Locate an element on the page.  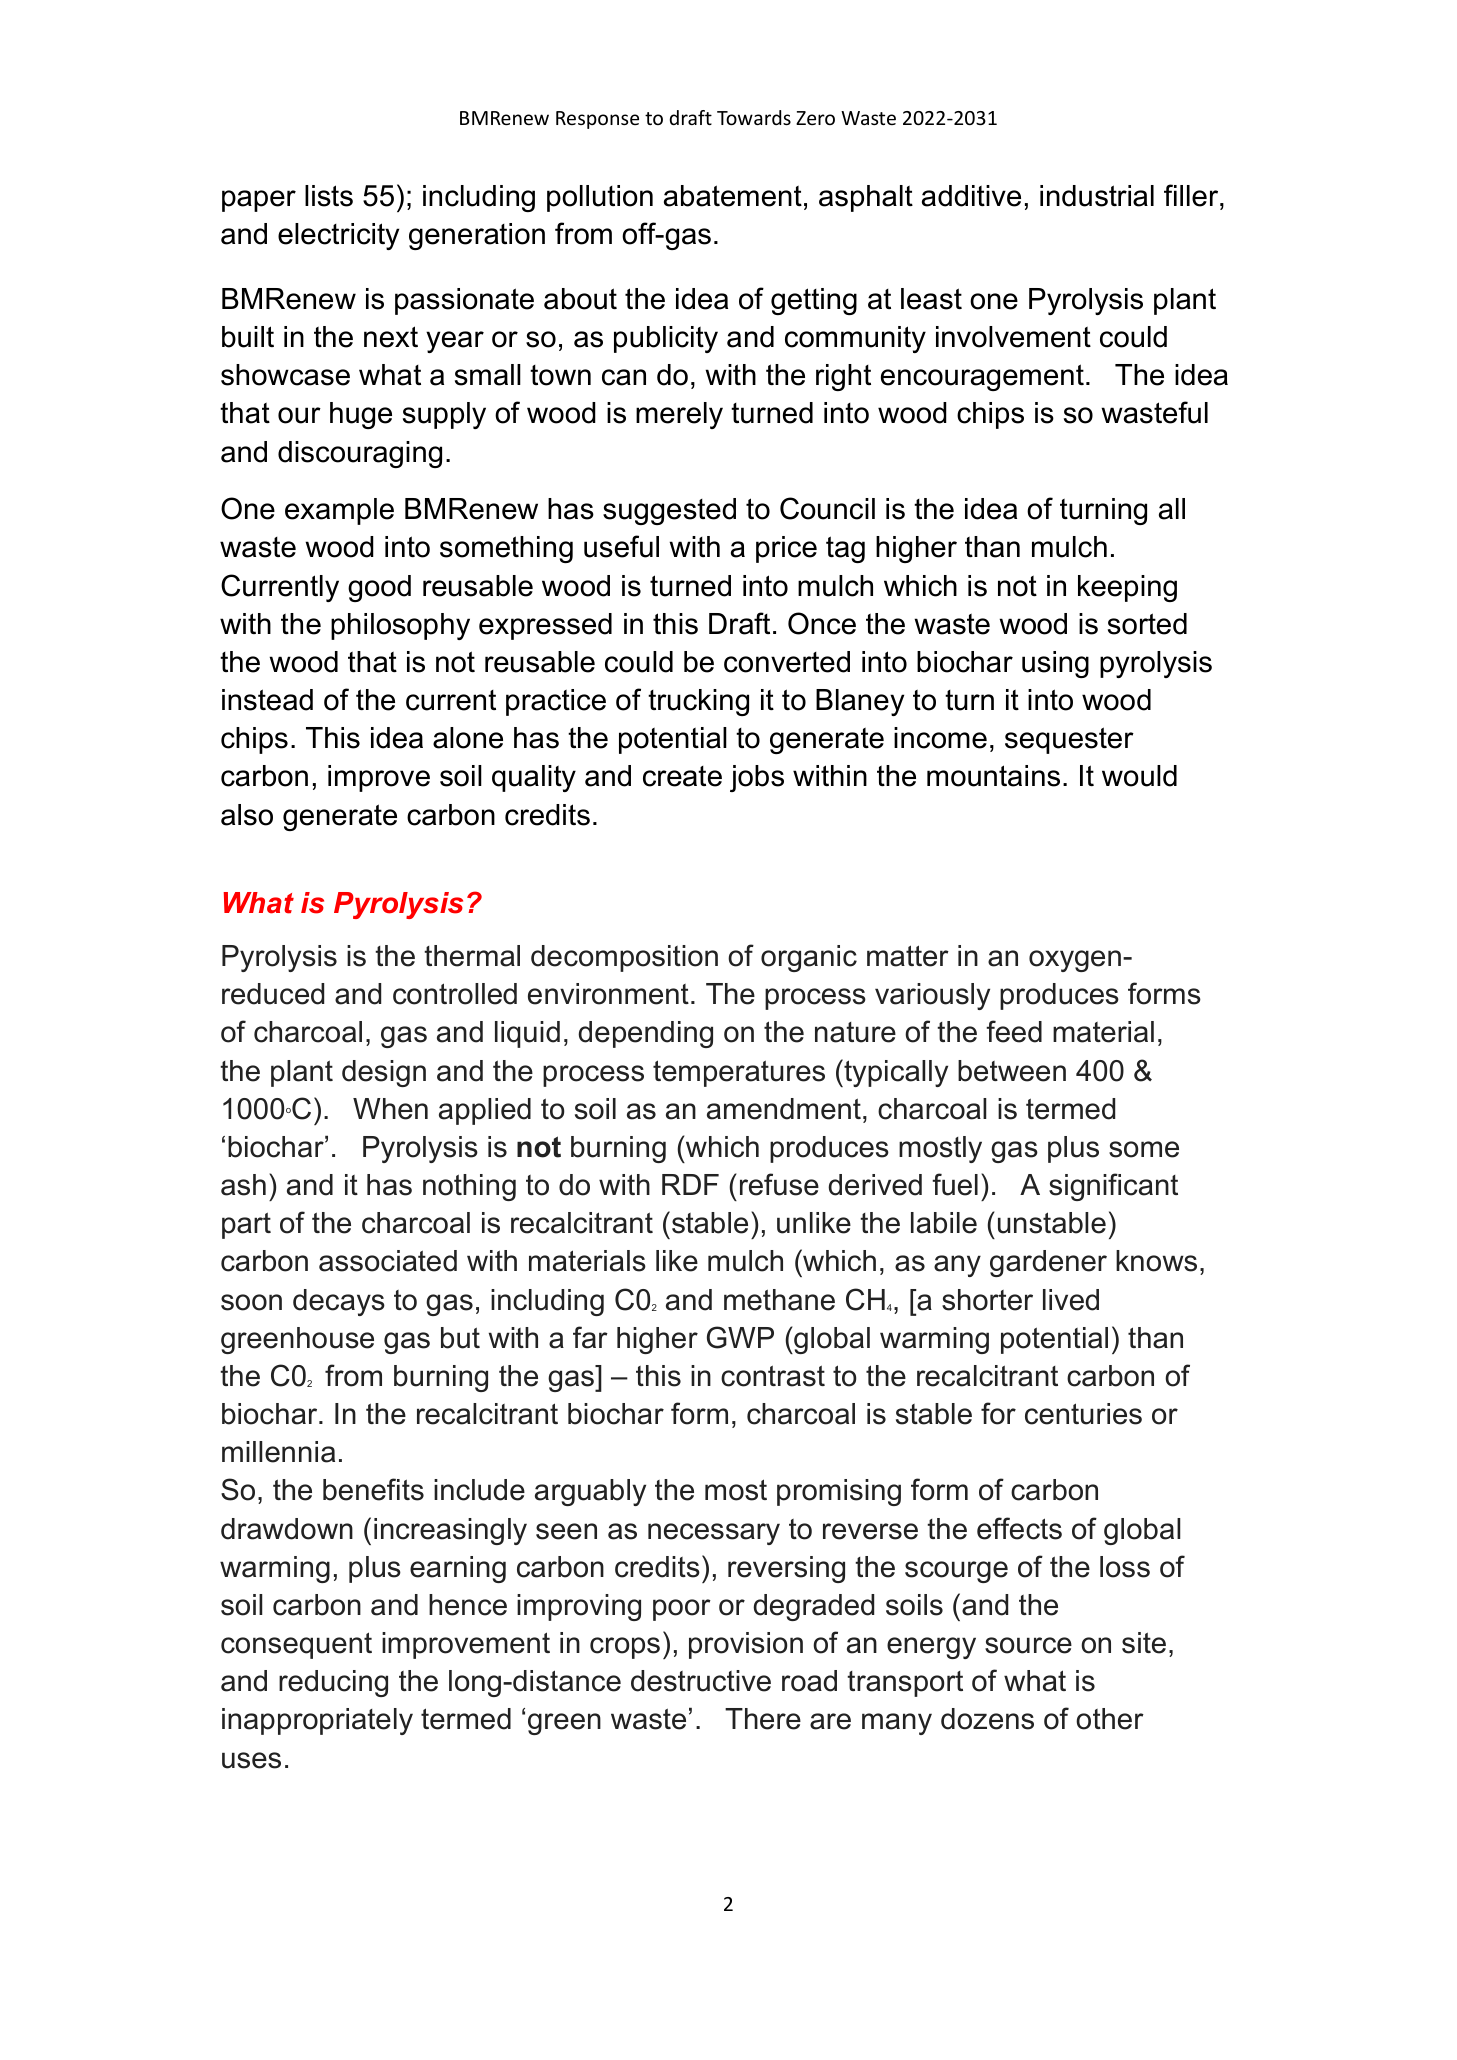
industrial is located at coordinates (1097, 196).
